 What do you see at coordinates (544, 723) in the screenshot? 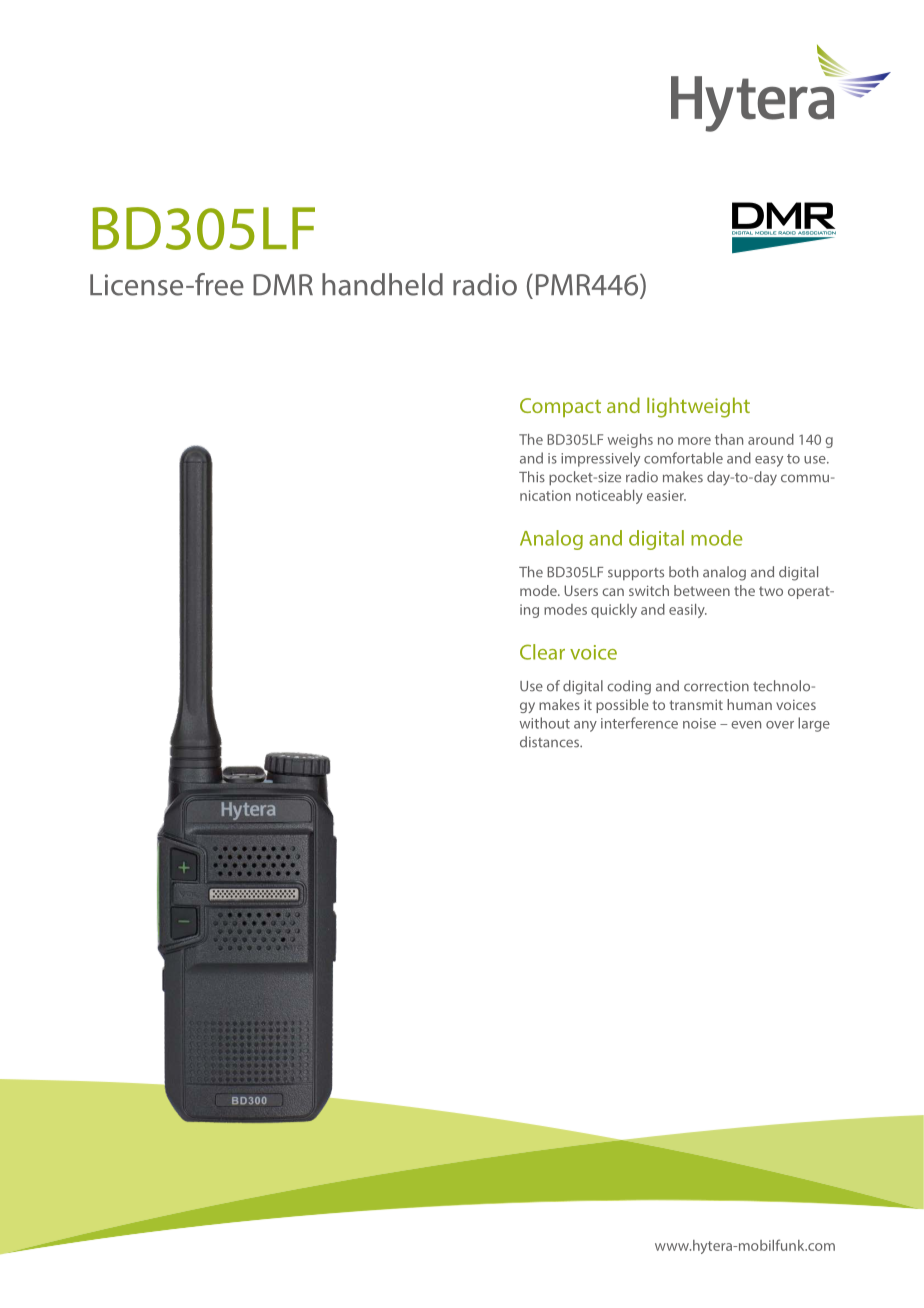
I see `without` at bounding box center [544, 723].
